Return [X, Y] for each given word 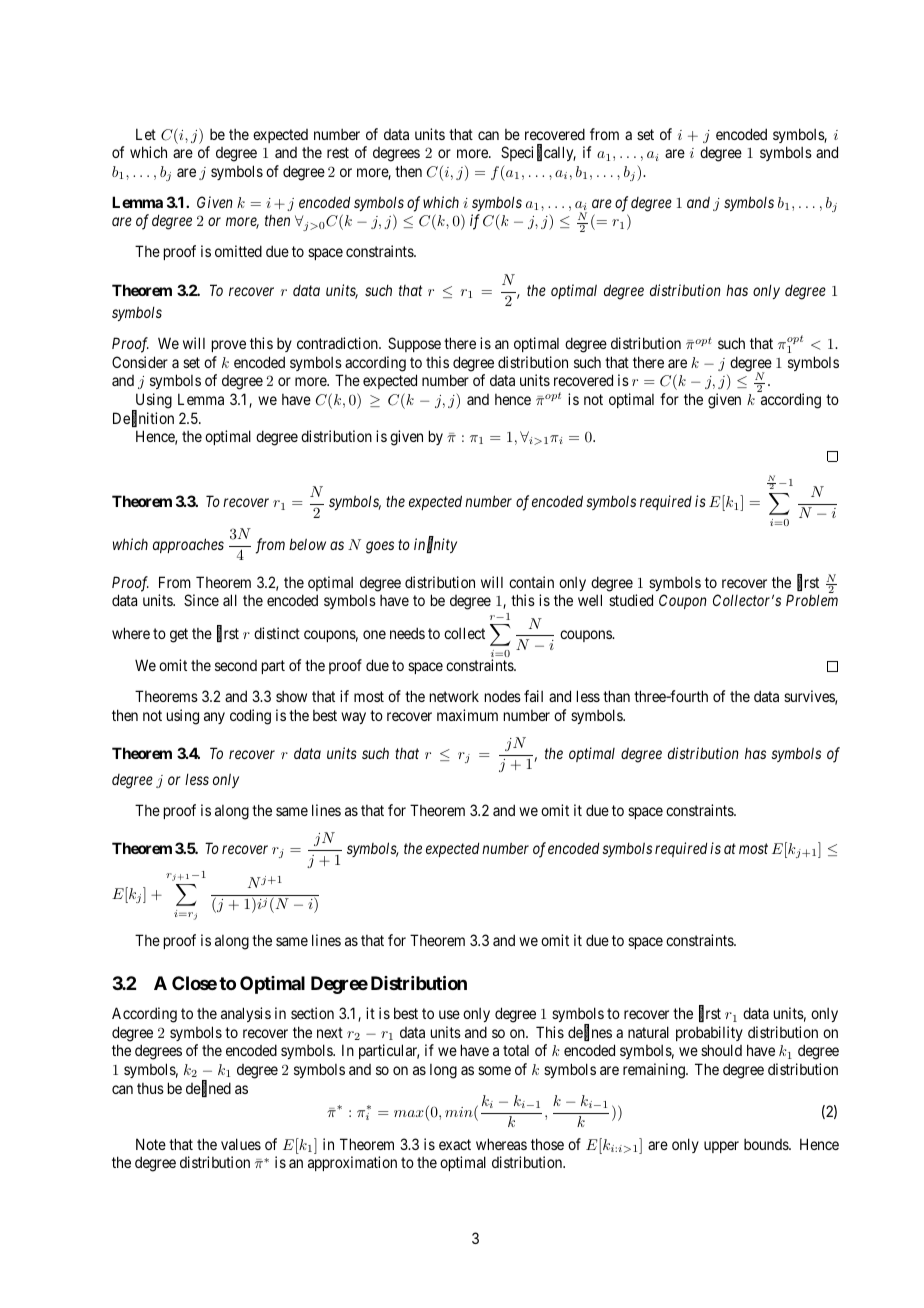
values [241, 1144]
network [454, 696]
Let [146, 134]
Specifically [538, 153]
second [236, 665]
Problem [812, 600]
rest [338, 152]
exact [455, 1144]
